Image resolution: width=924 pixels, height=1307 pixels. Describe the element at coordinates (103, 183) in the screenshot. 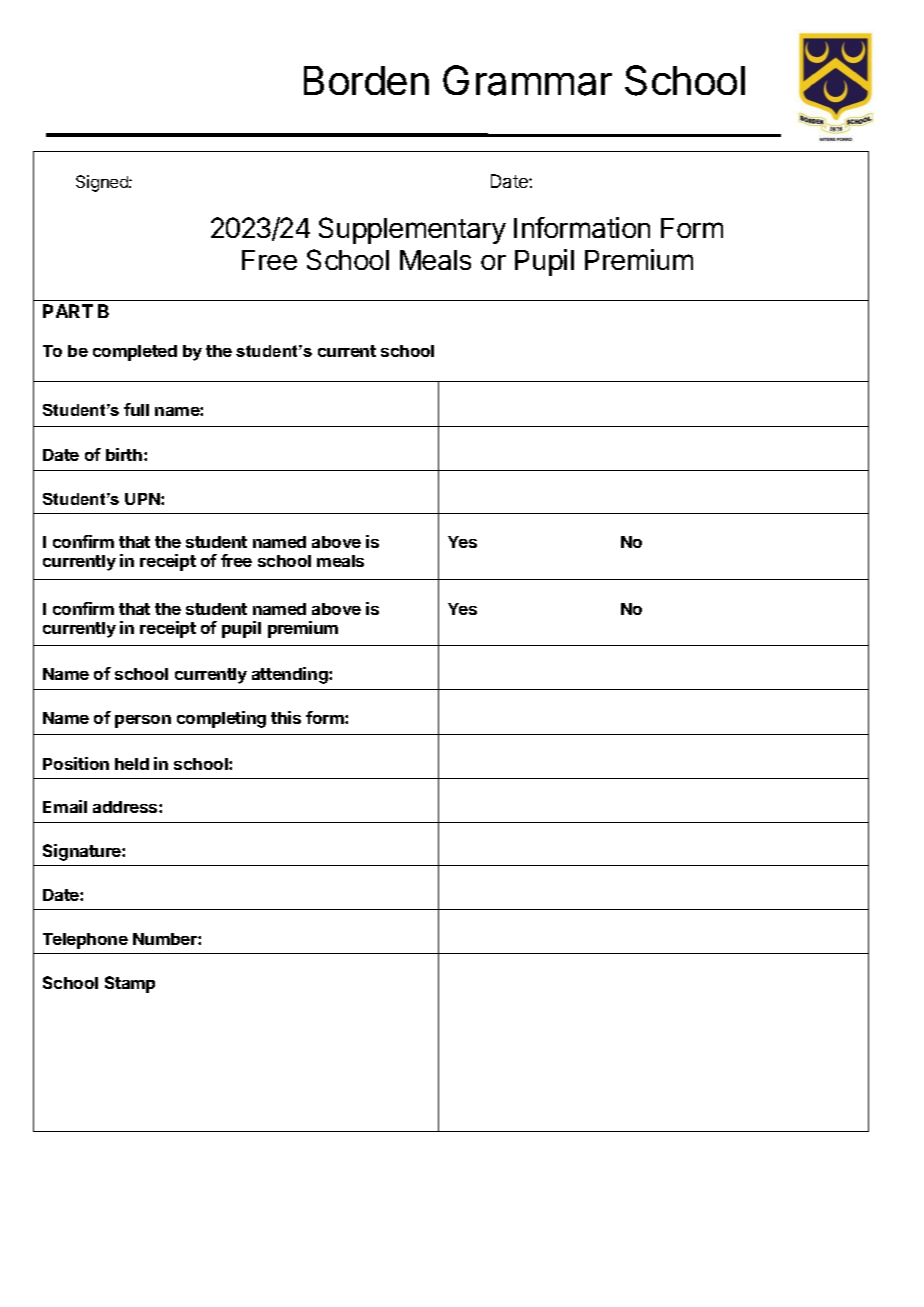

I see `Signed` at that location.
